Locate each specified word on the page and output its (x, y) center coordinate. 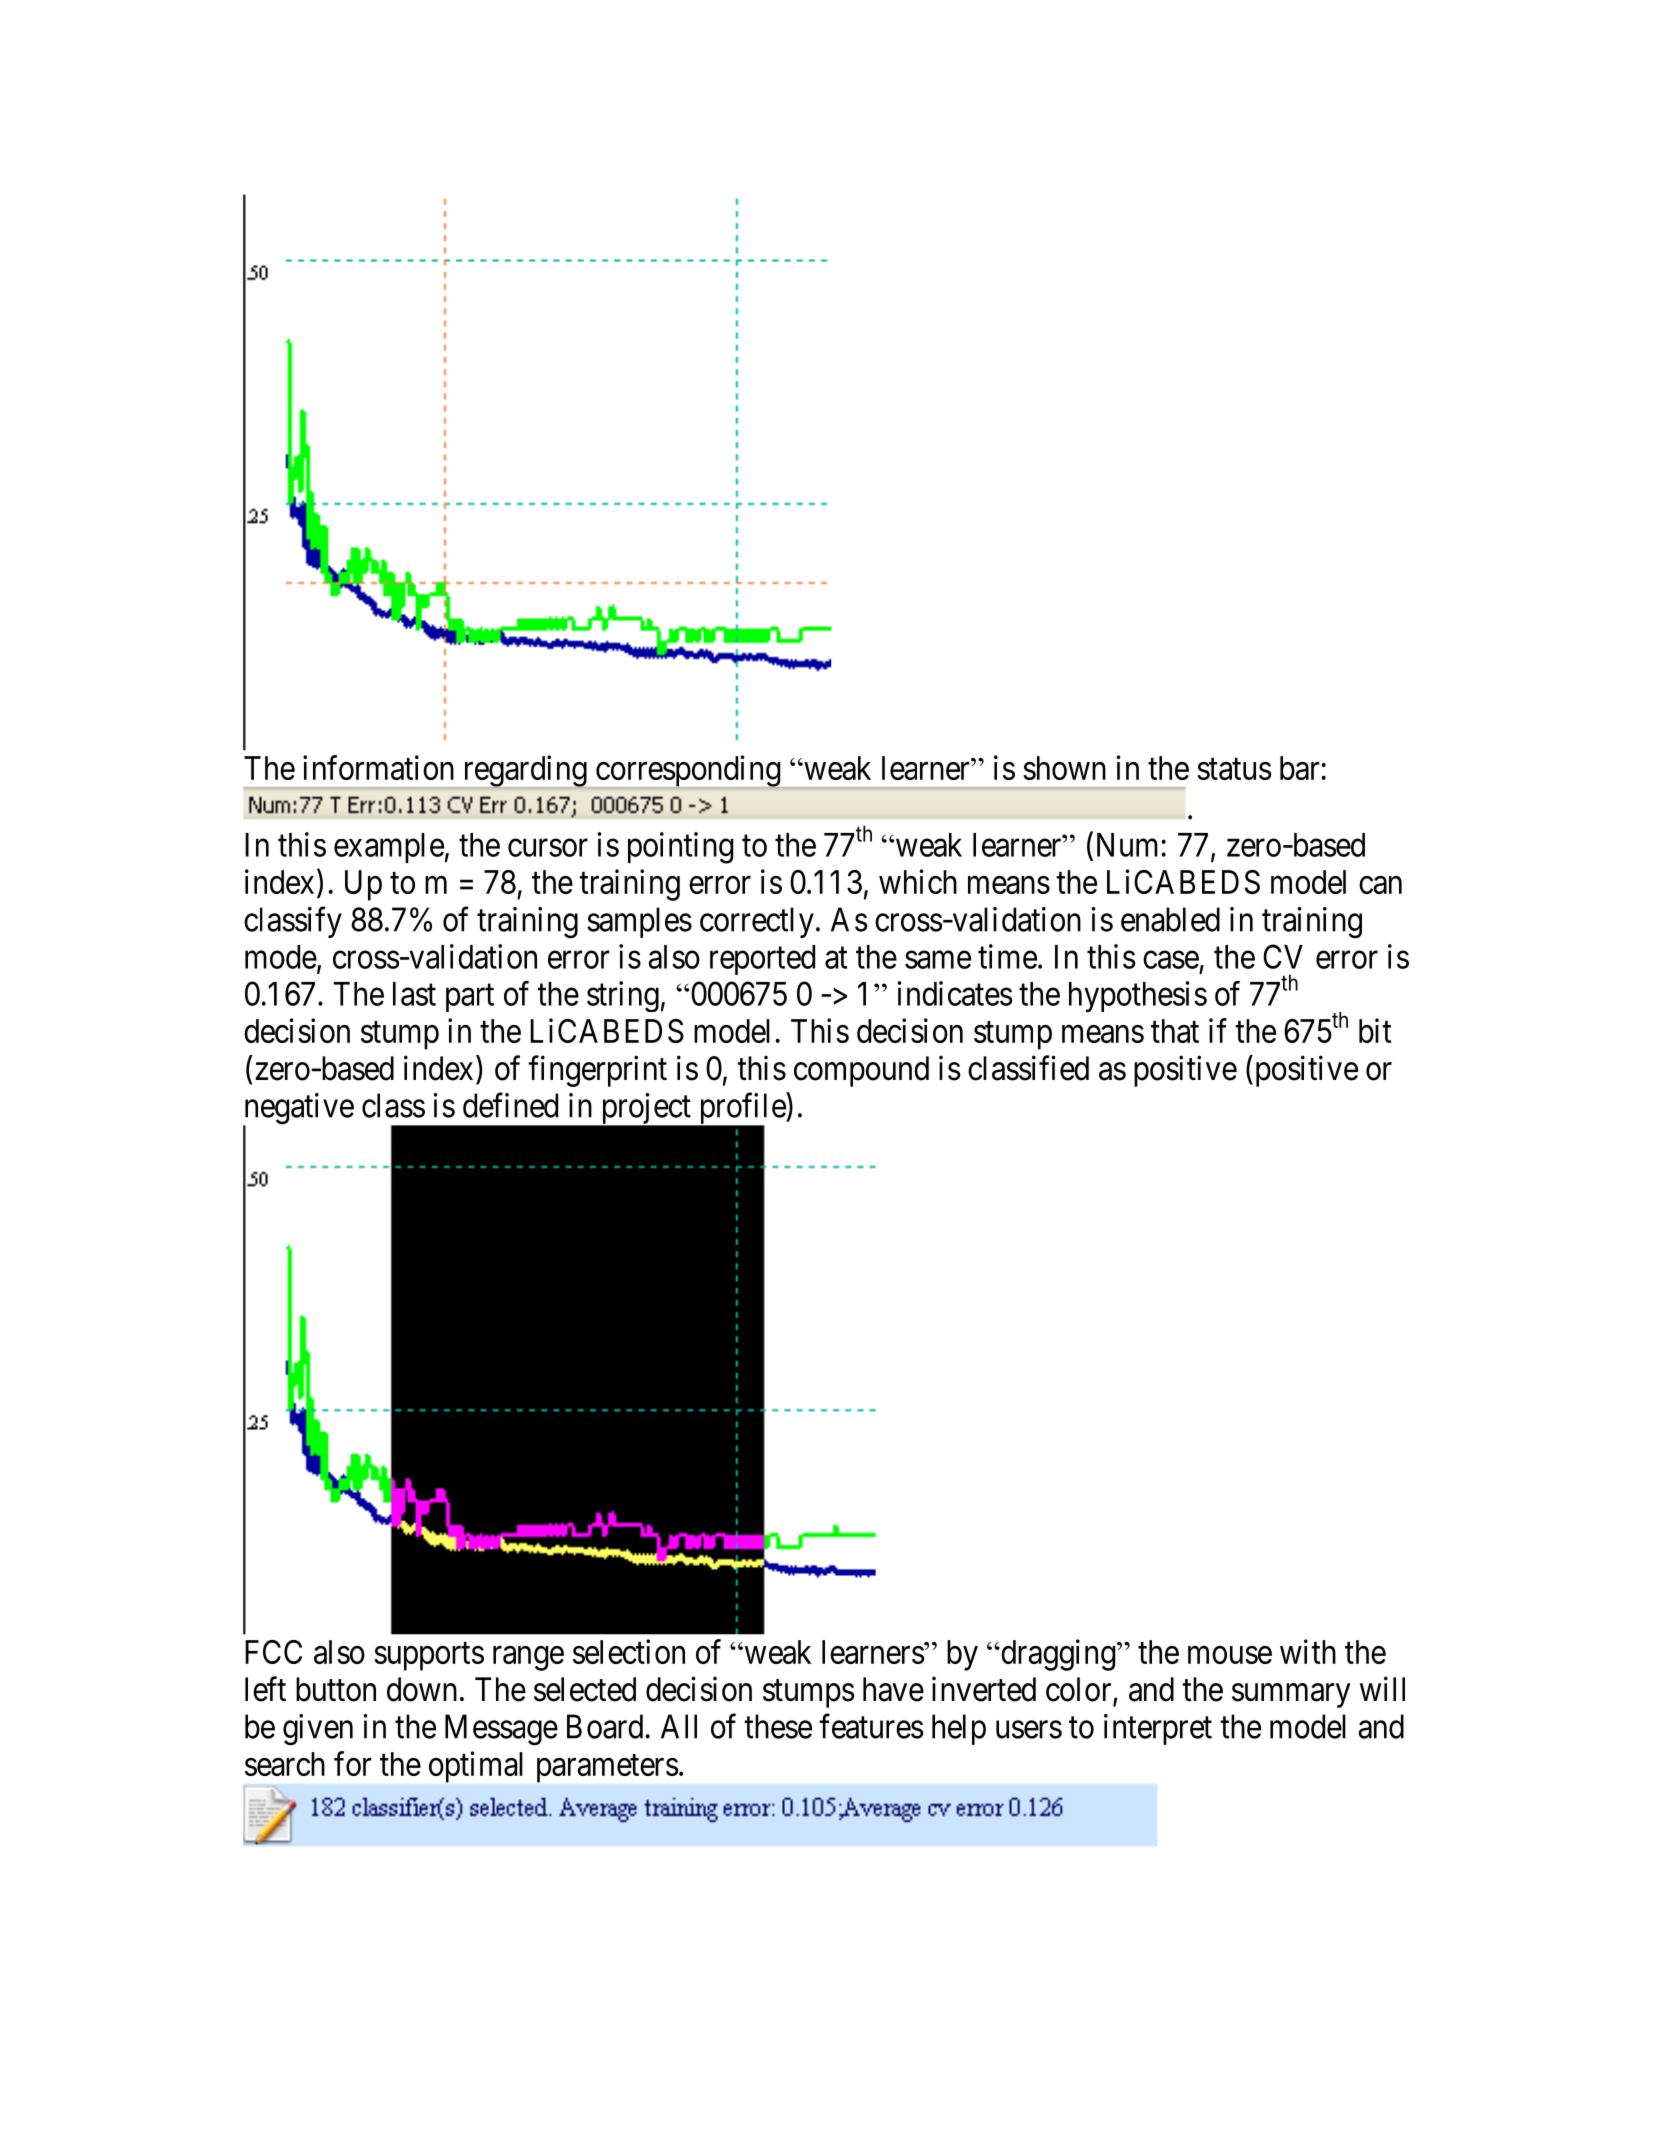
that (1175, 1031)
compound (861, 1071)
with (1308, 1651)
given (318, 1730)
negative (298, 1110)
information (378, 767)
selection (629, 1651)
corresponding (687, 771)
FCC (273, 1652)
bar (1299, 768)
